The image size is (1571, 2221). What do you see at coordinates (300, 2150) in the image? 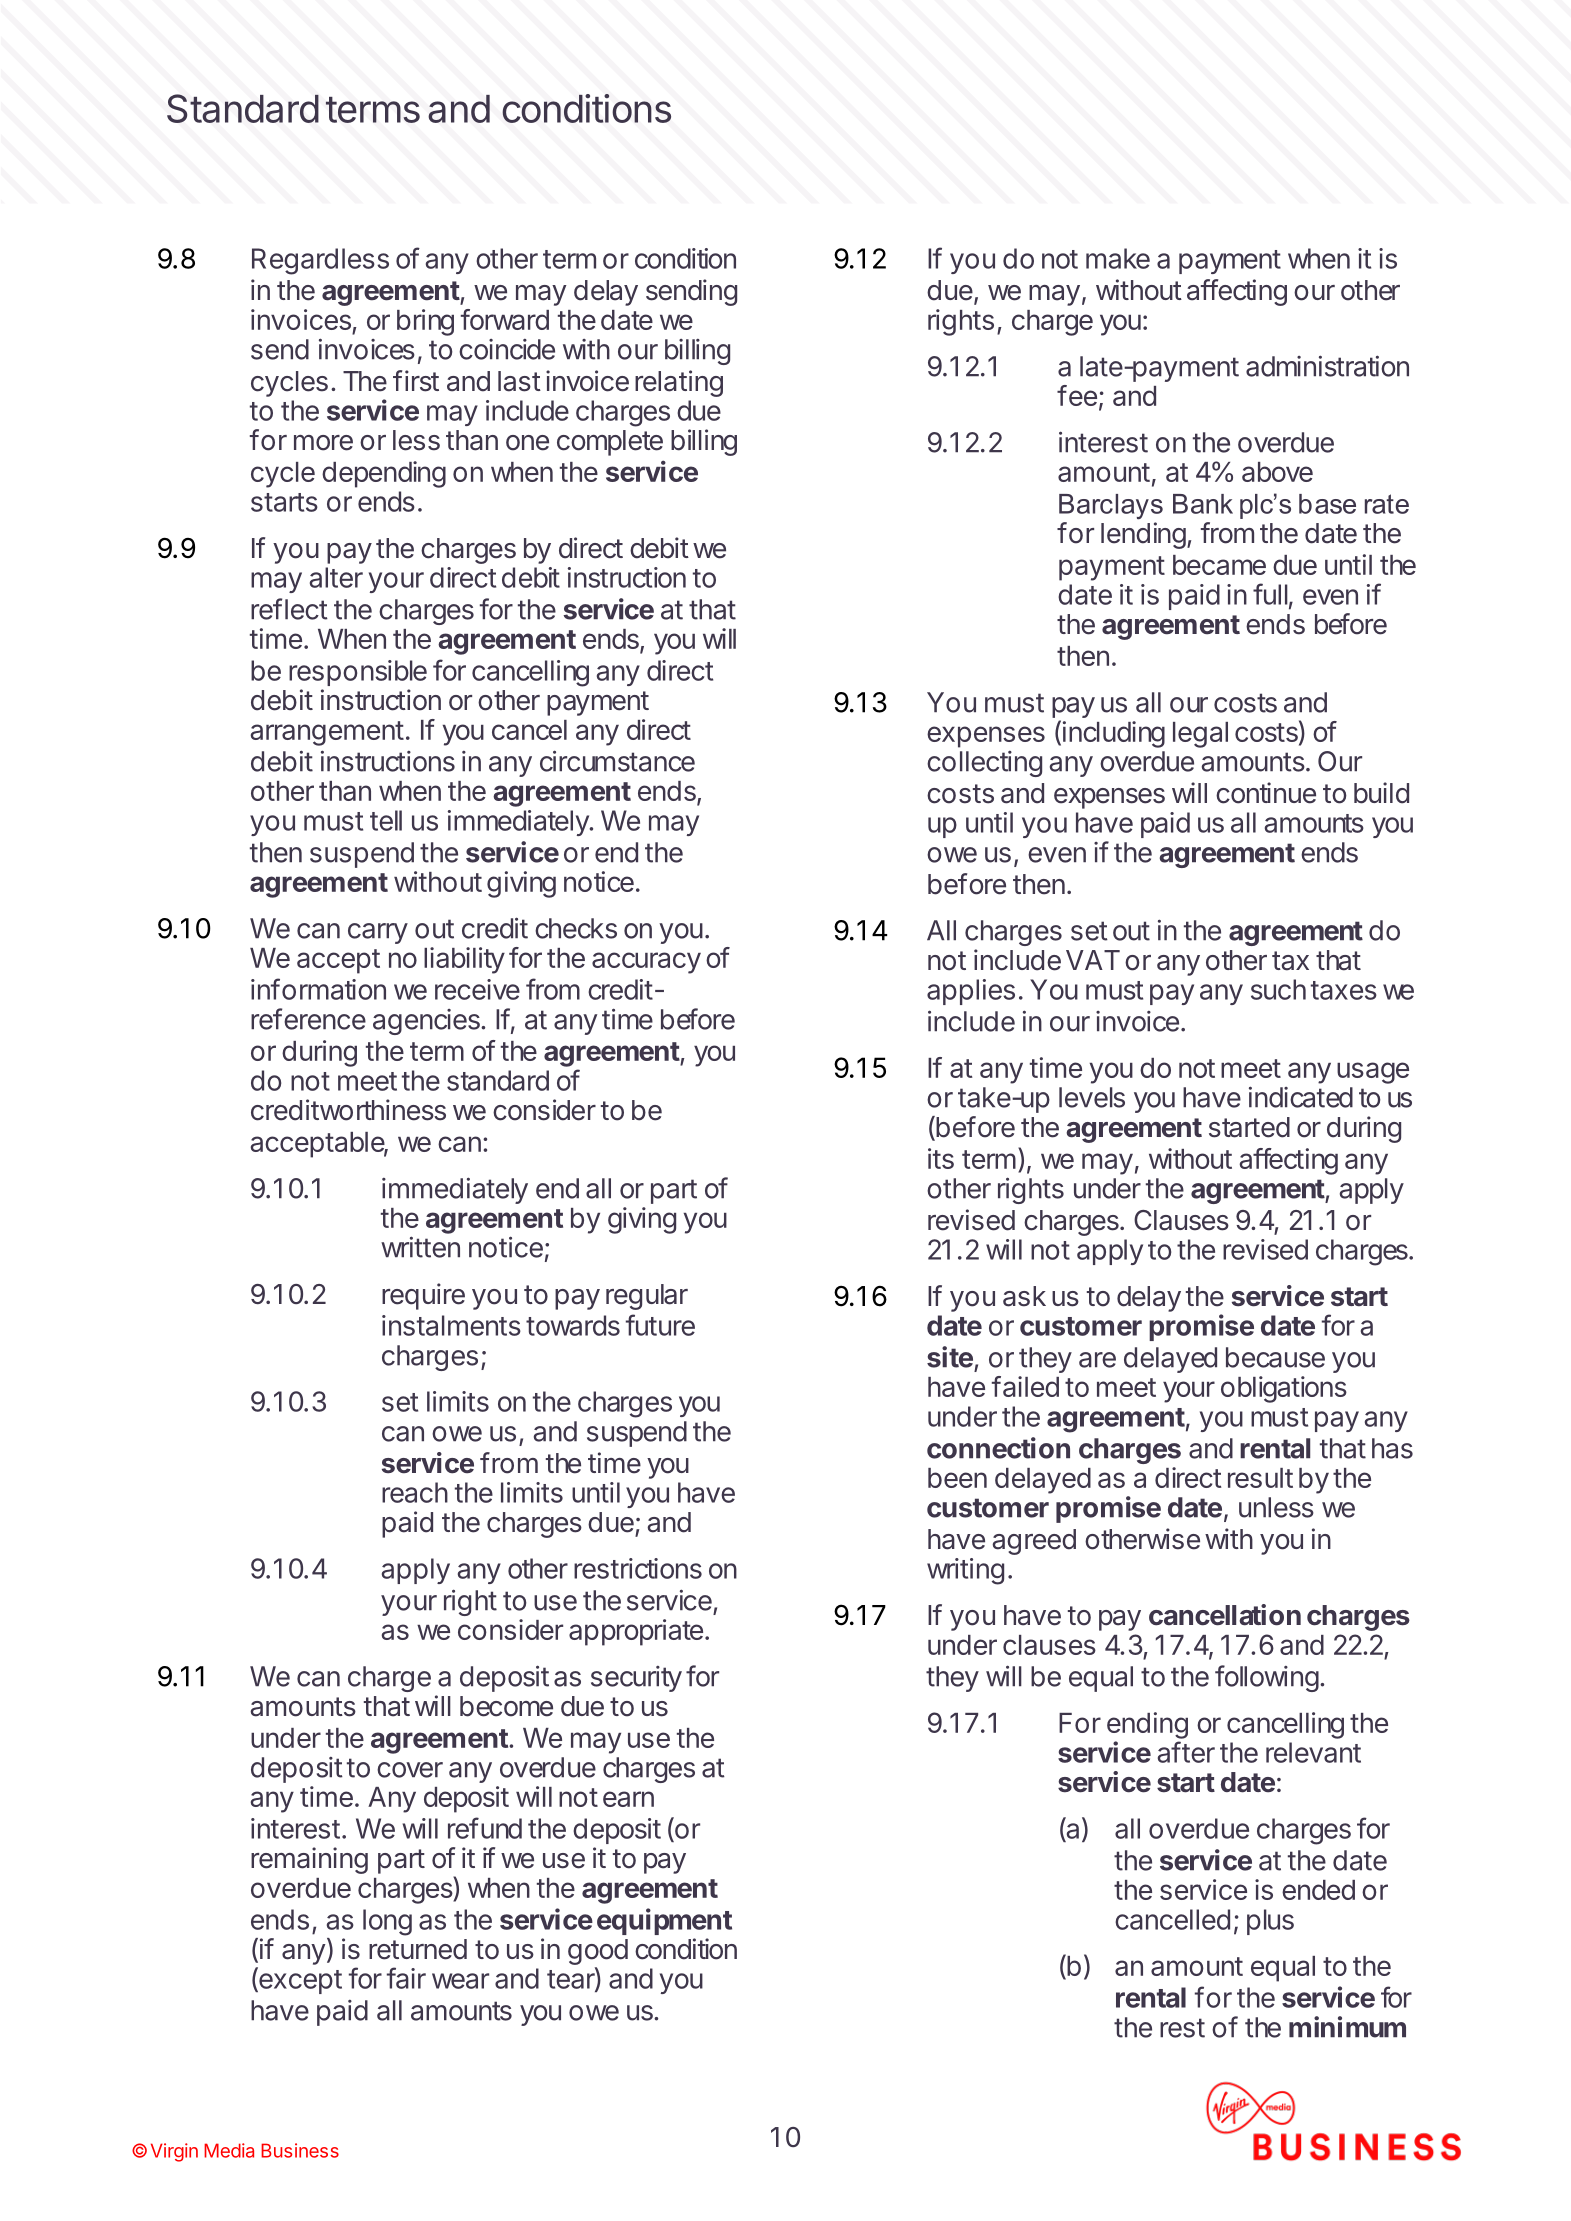
I see `Business` at bounding box center [300, 2150].
